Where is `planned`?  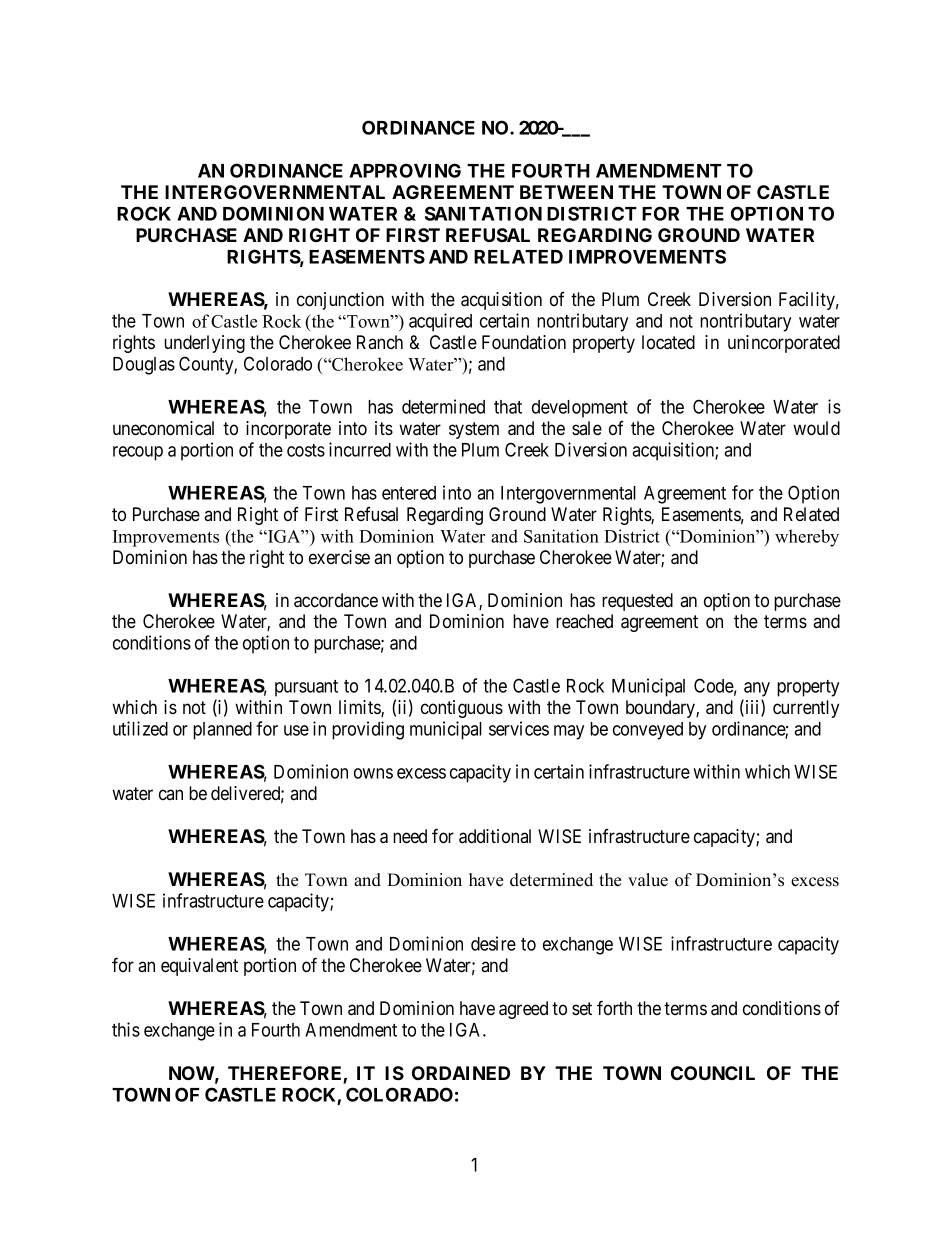
planned is located at coordinates (222, 731).
